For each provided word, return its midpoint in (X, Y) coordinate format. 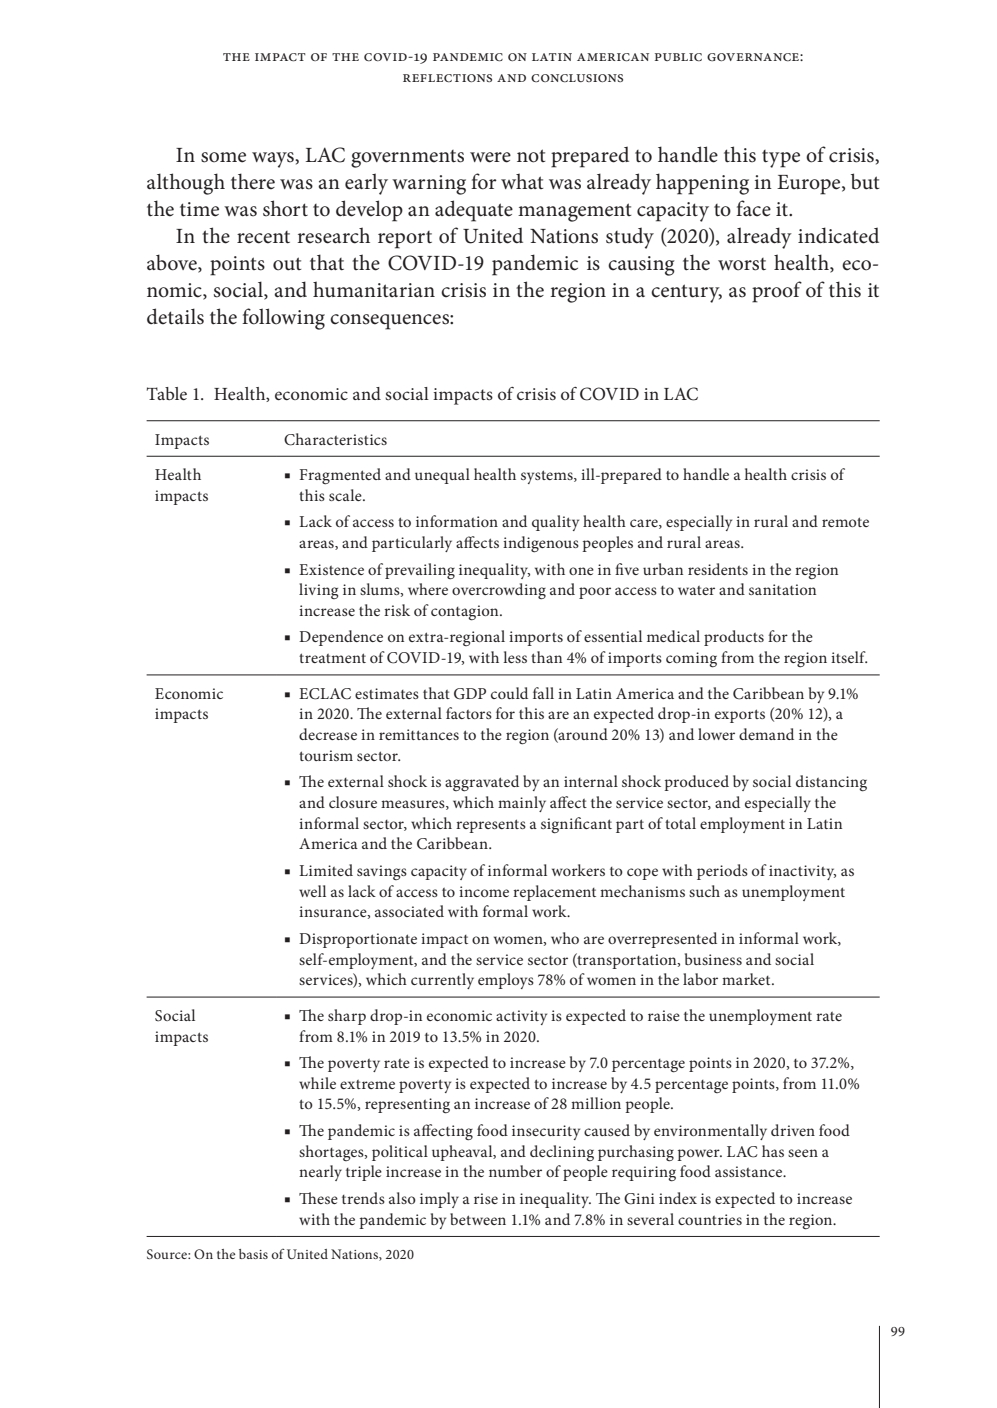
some (223, 157)
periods (722, 872)
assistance (750, 1171)
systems (548, 477)
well (312, 891)
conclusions (577, 78)
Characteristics (335, 439)
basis (253, 1254)
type (781, 159)
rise (486, 1198)
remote (845, 522)
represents (491, 826)
